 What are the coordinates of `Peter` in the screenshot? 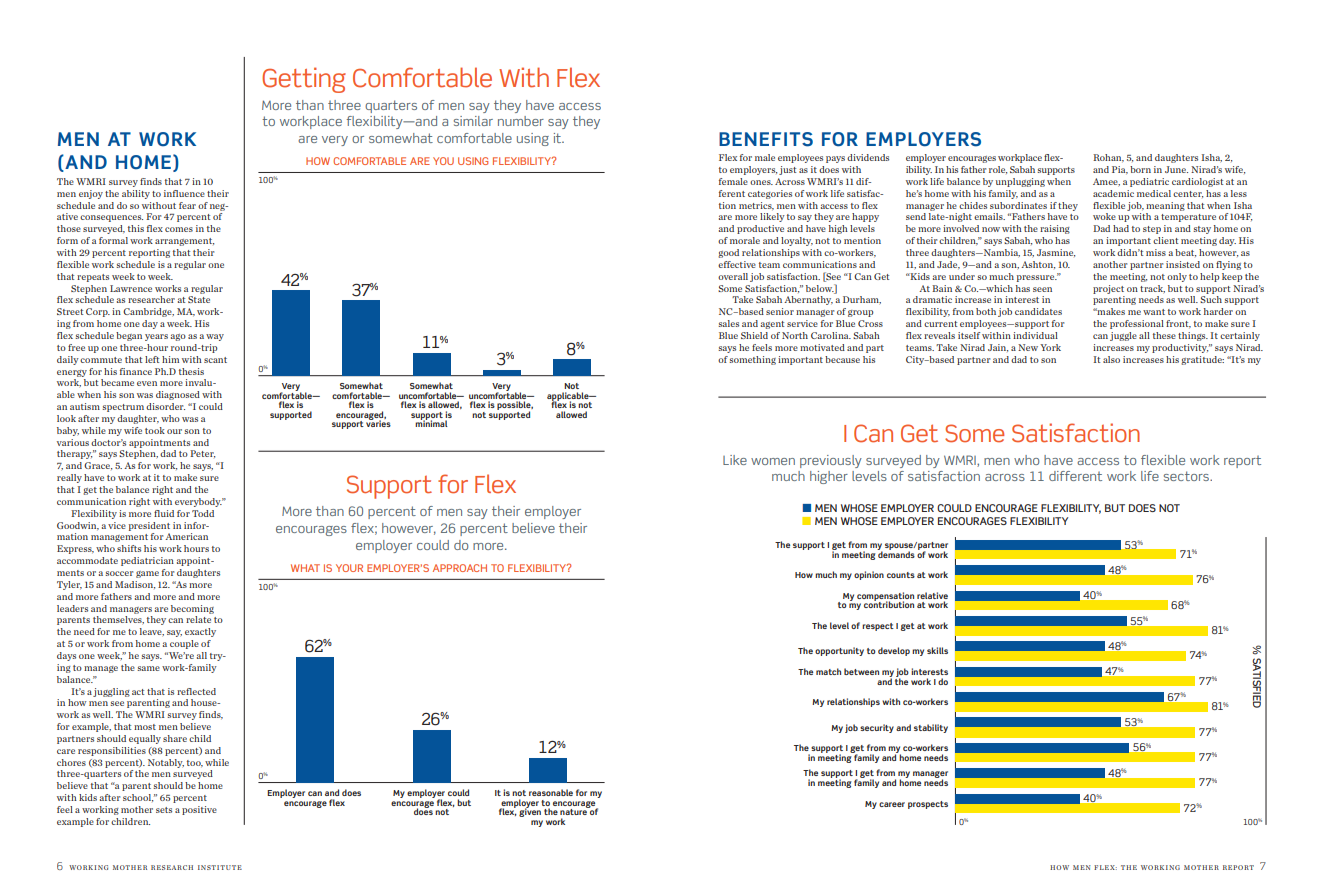 It's located at (202, 454).
